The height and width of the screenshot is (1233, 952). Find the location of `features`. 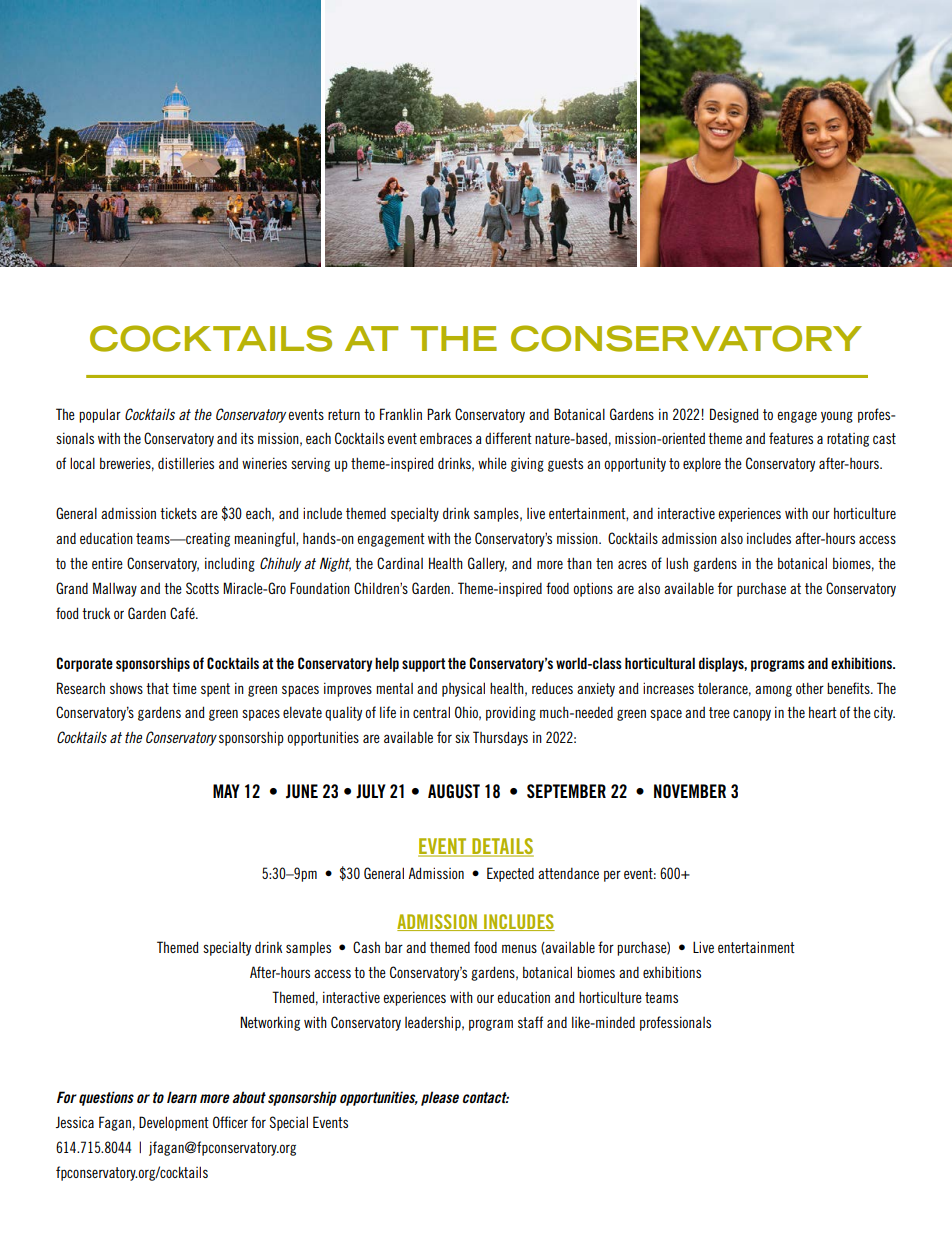

features is located at coordinates (791, 438).
